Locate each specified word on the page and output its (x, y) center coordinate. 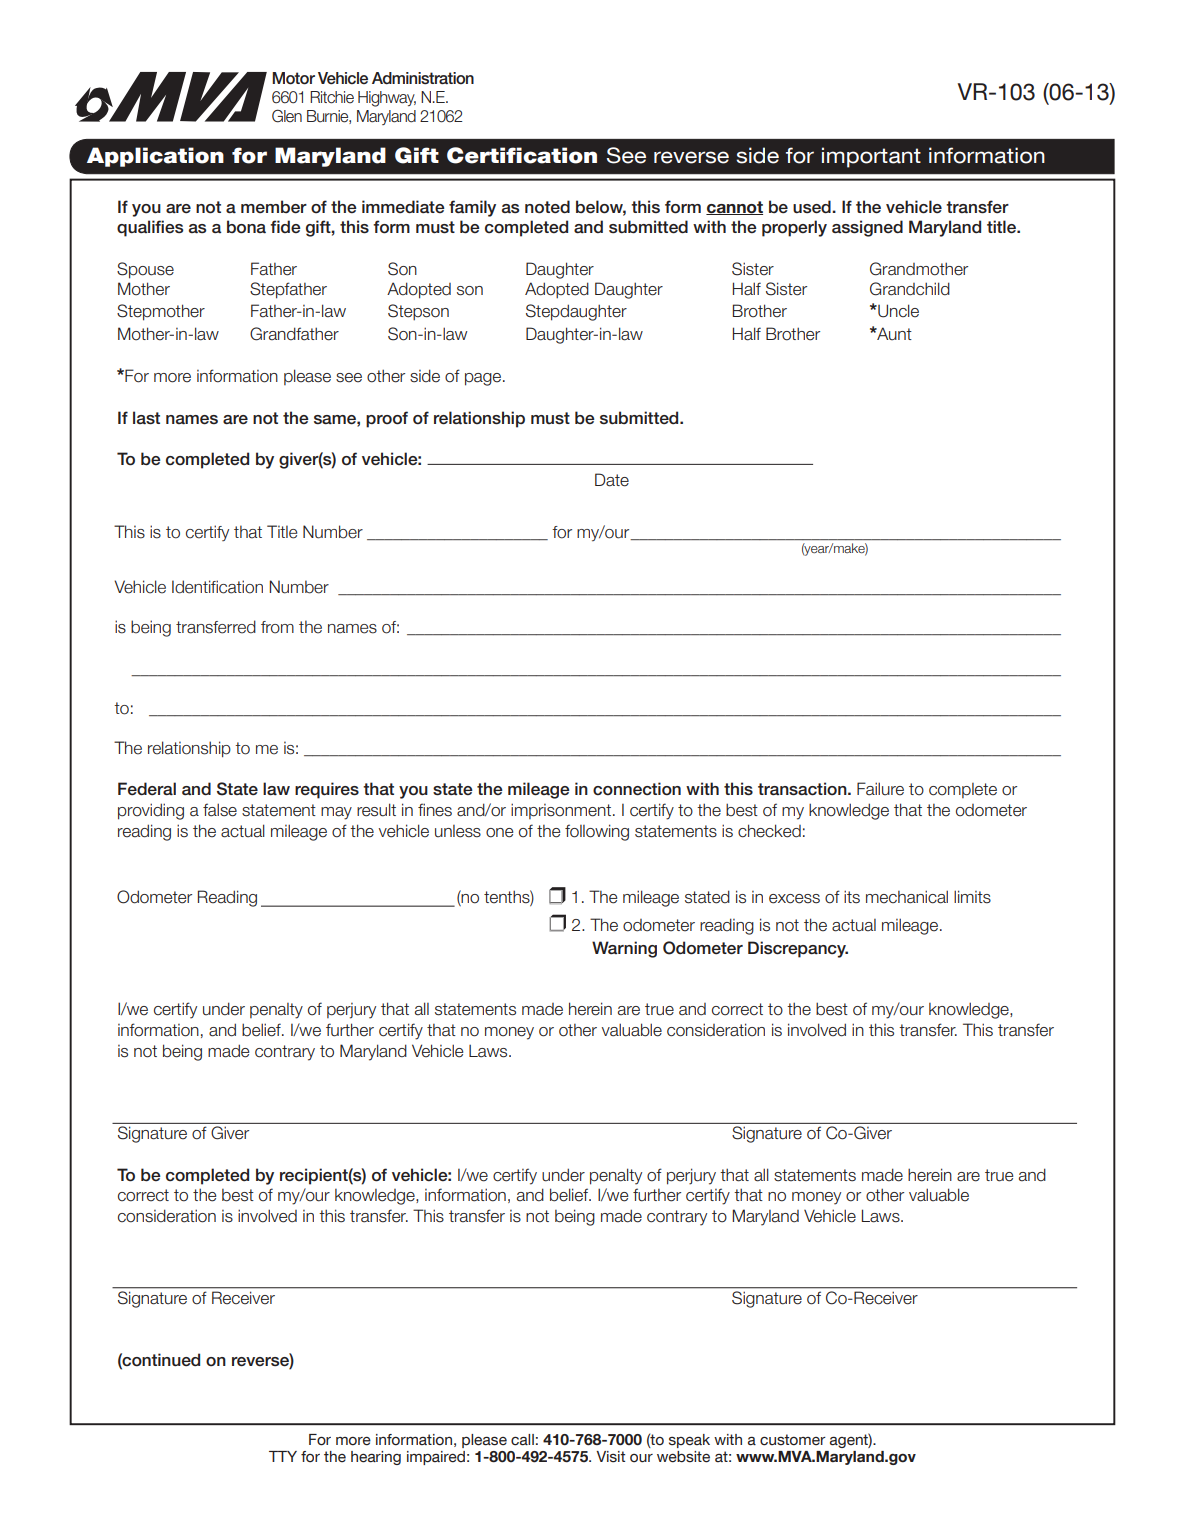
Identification (217, 587)
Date (612, 480)
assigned (867, 228)
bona (246, 227)
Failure (880, 789)
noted (547, 207)
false (220, 810)
